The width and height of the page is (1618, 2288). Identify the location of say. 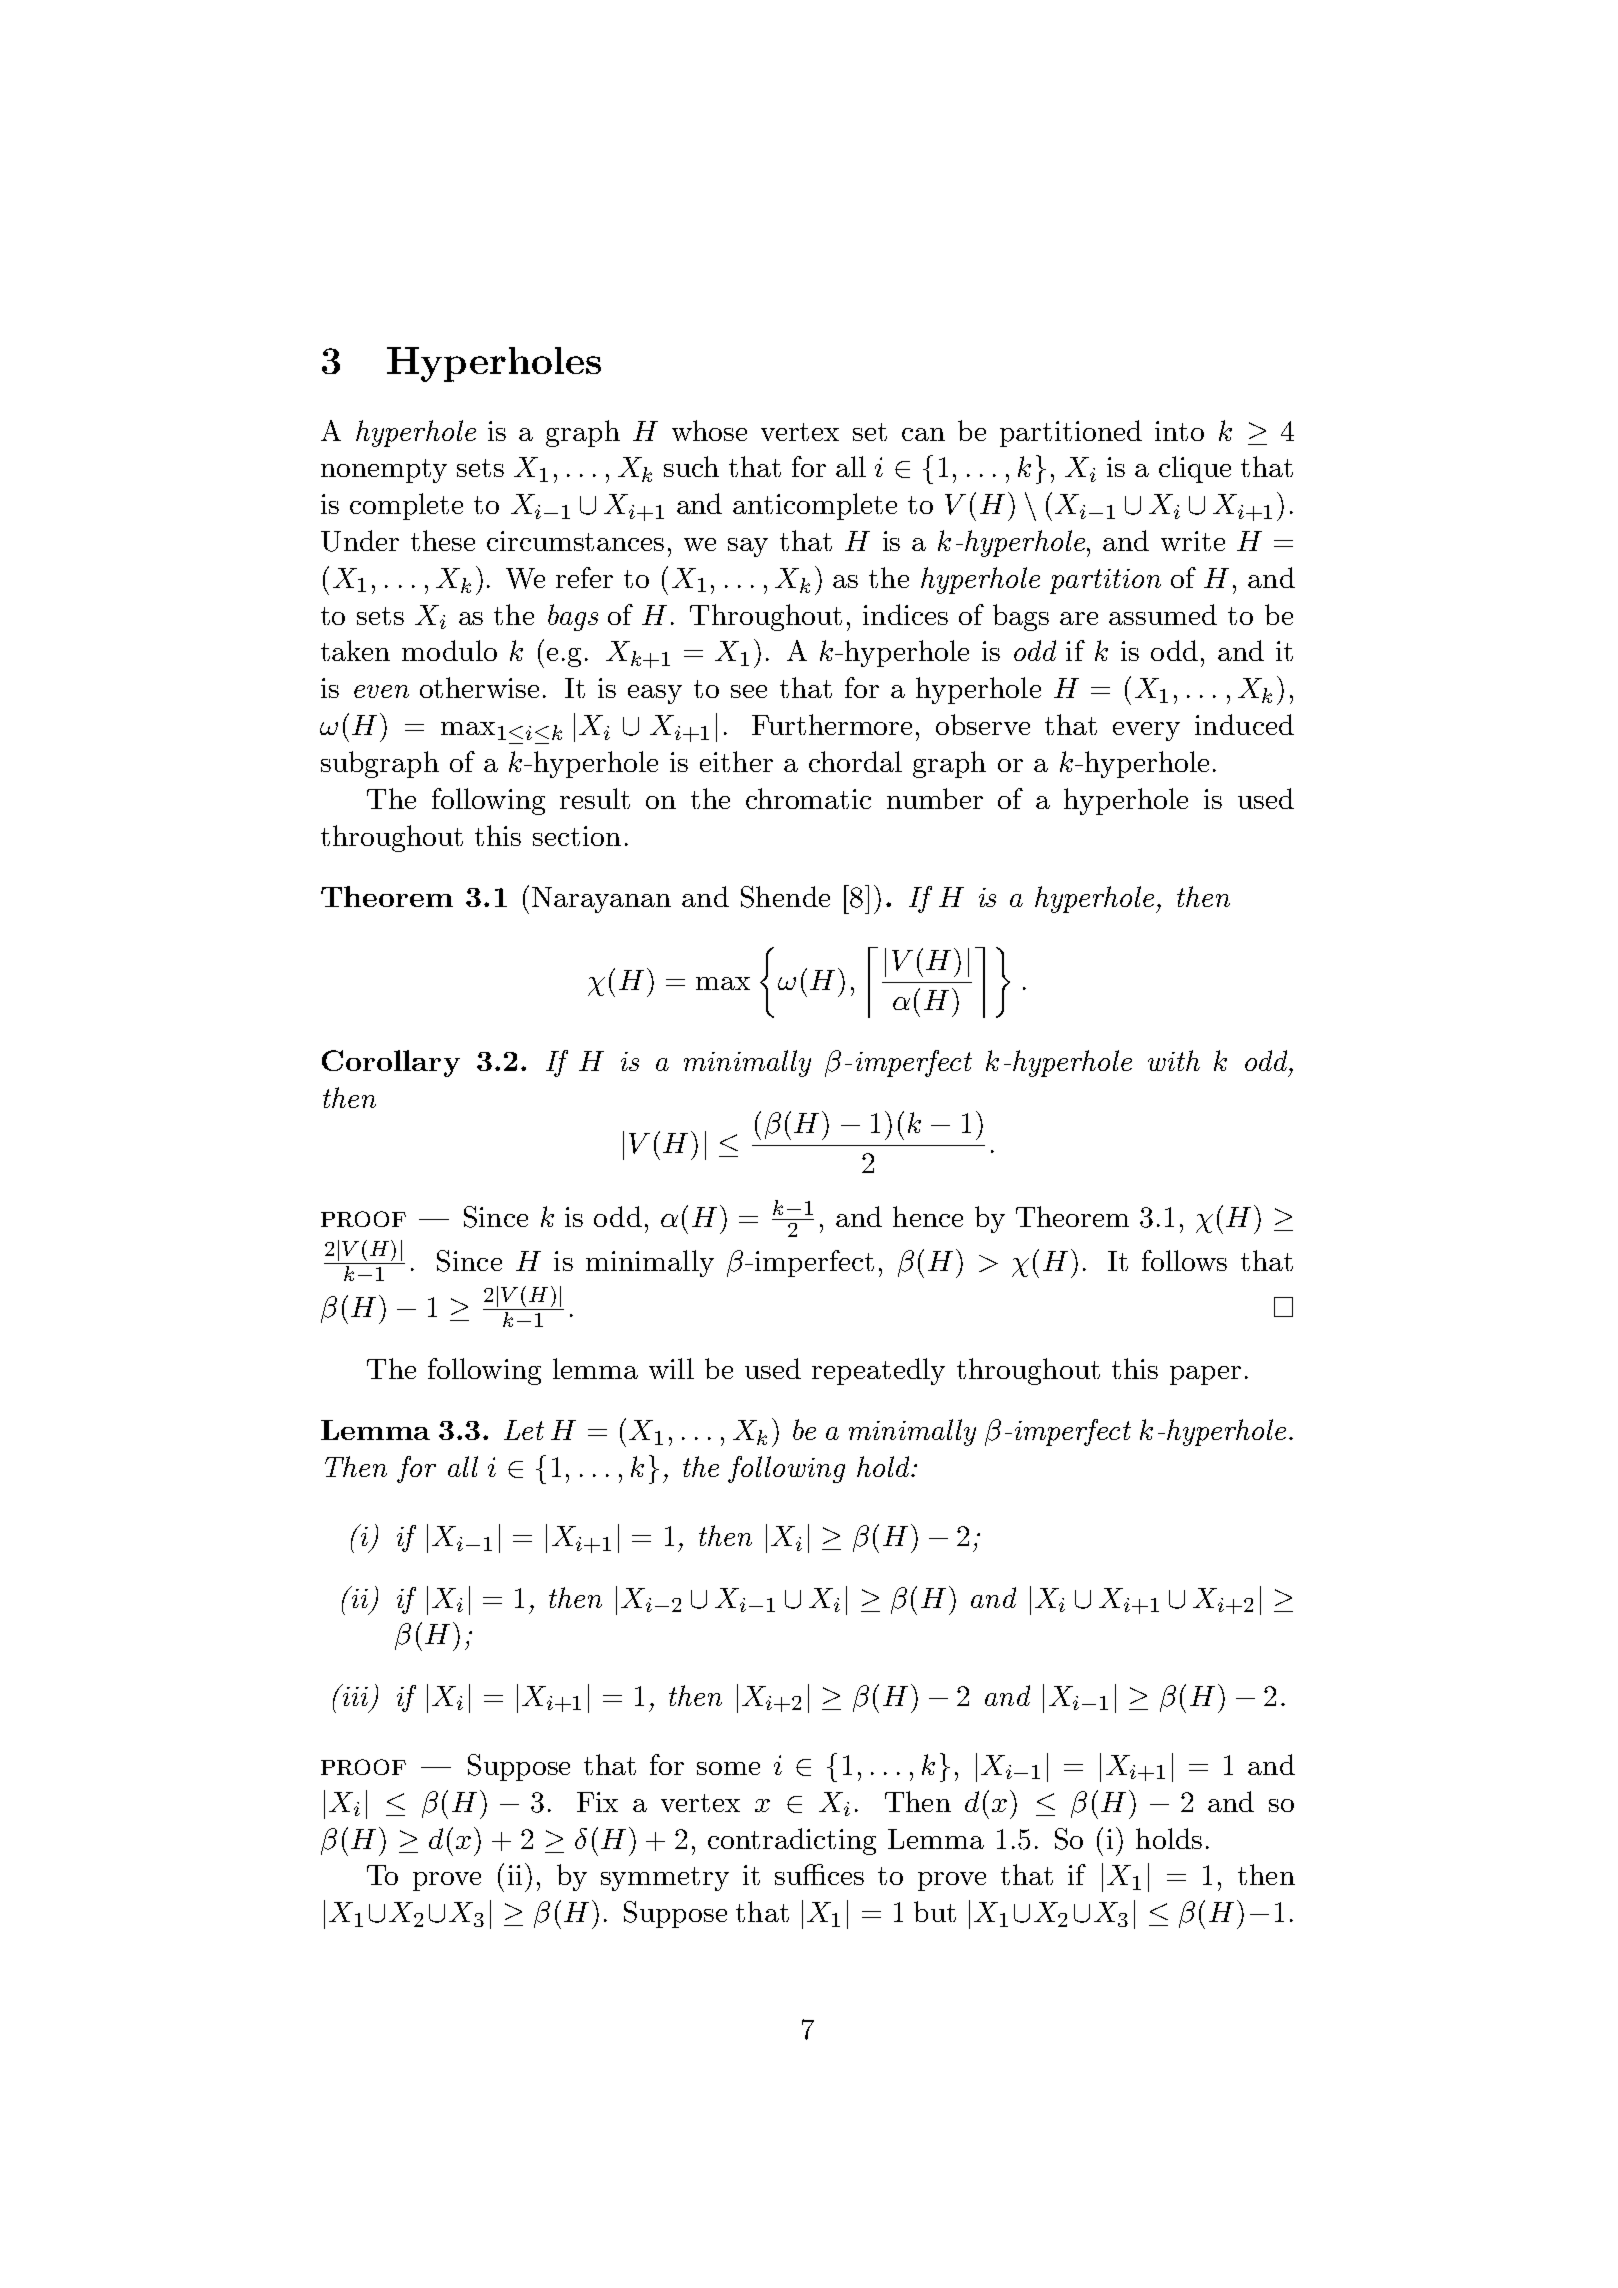
(748, 547).
